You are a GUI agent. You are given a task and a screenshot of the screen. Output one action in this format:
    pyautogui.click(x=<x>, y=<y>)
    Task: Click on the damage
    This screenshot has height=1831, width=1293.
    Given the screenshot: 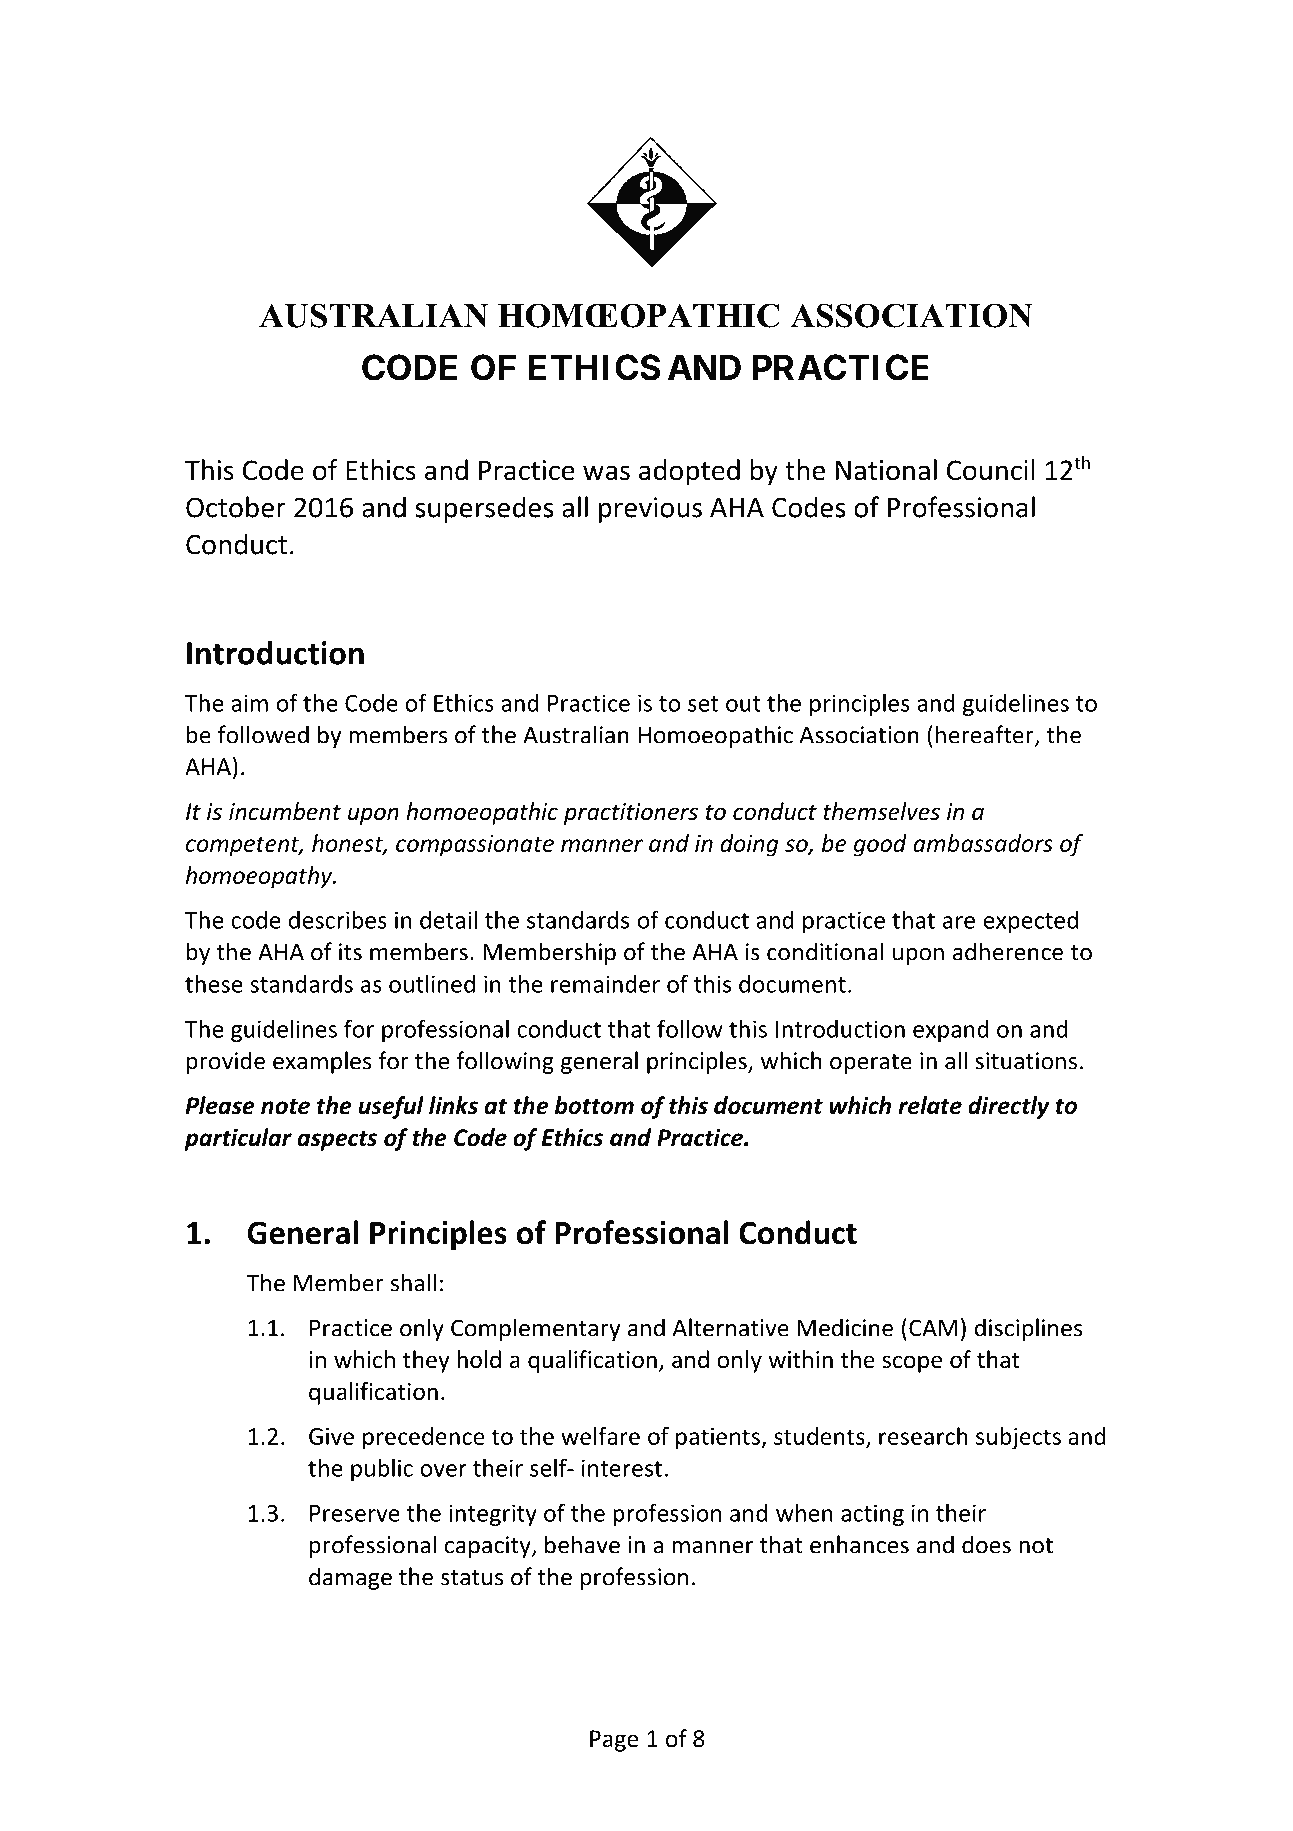 What is the action you would take?
    pyautogui.click(x=350, y=1578)
